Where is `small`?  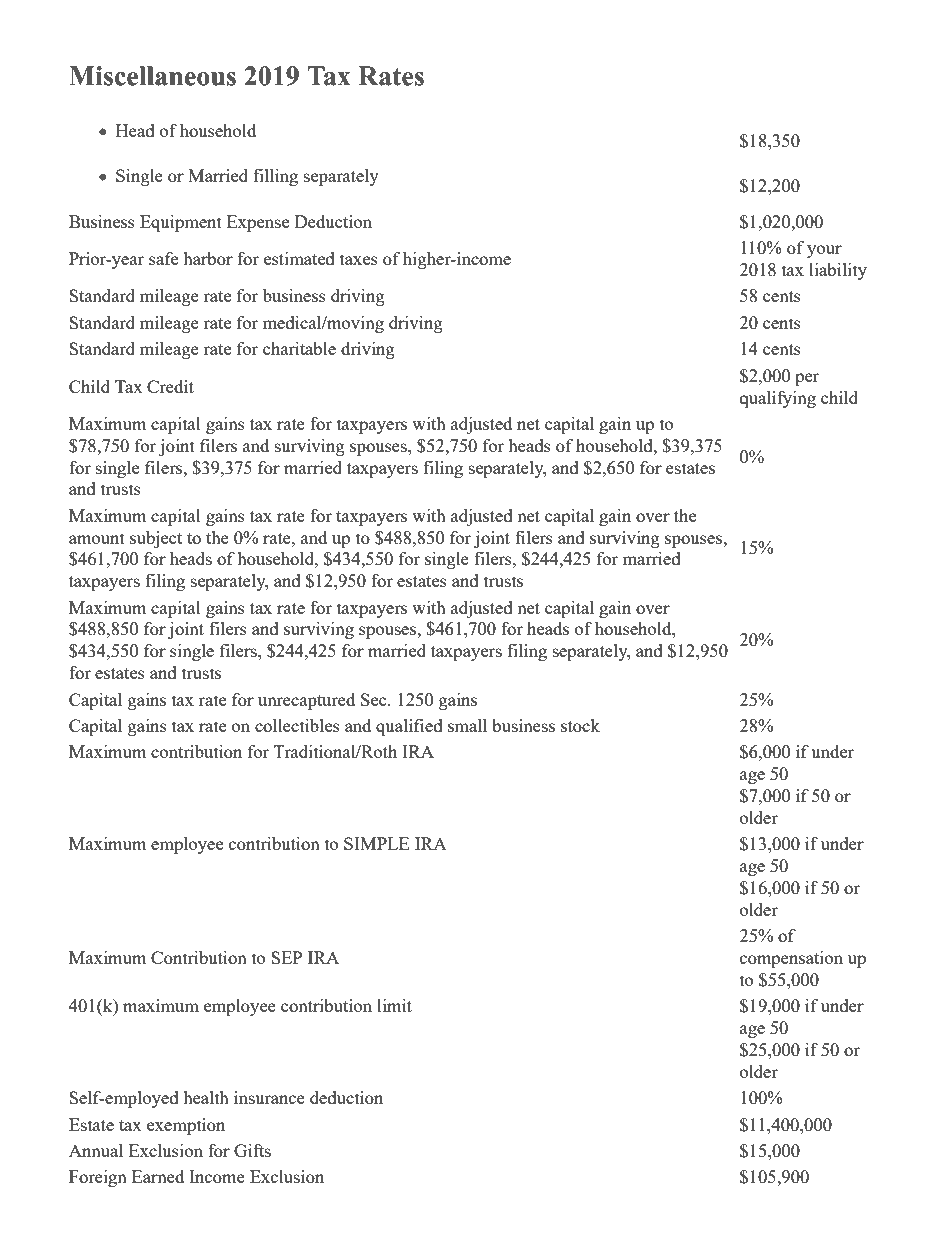 small is located at coordinates (467, 725).
